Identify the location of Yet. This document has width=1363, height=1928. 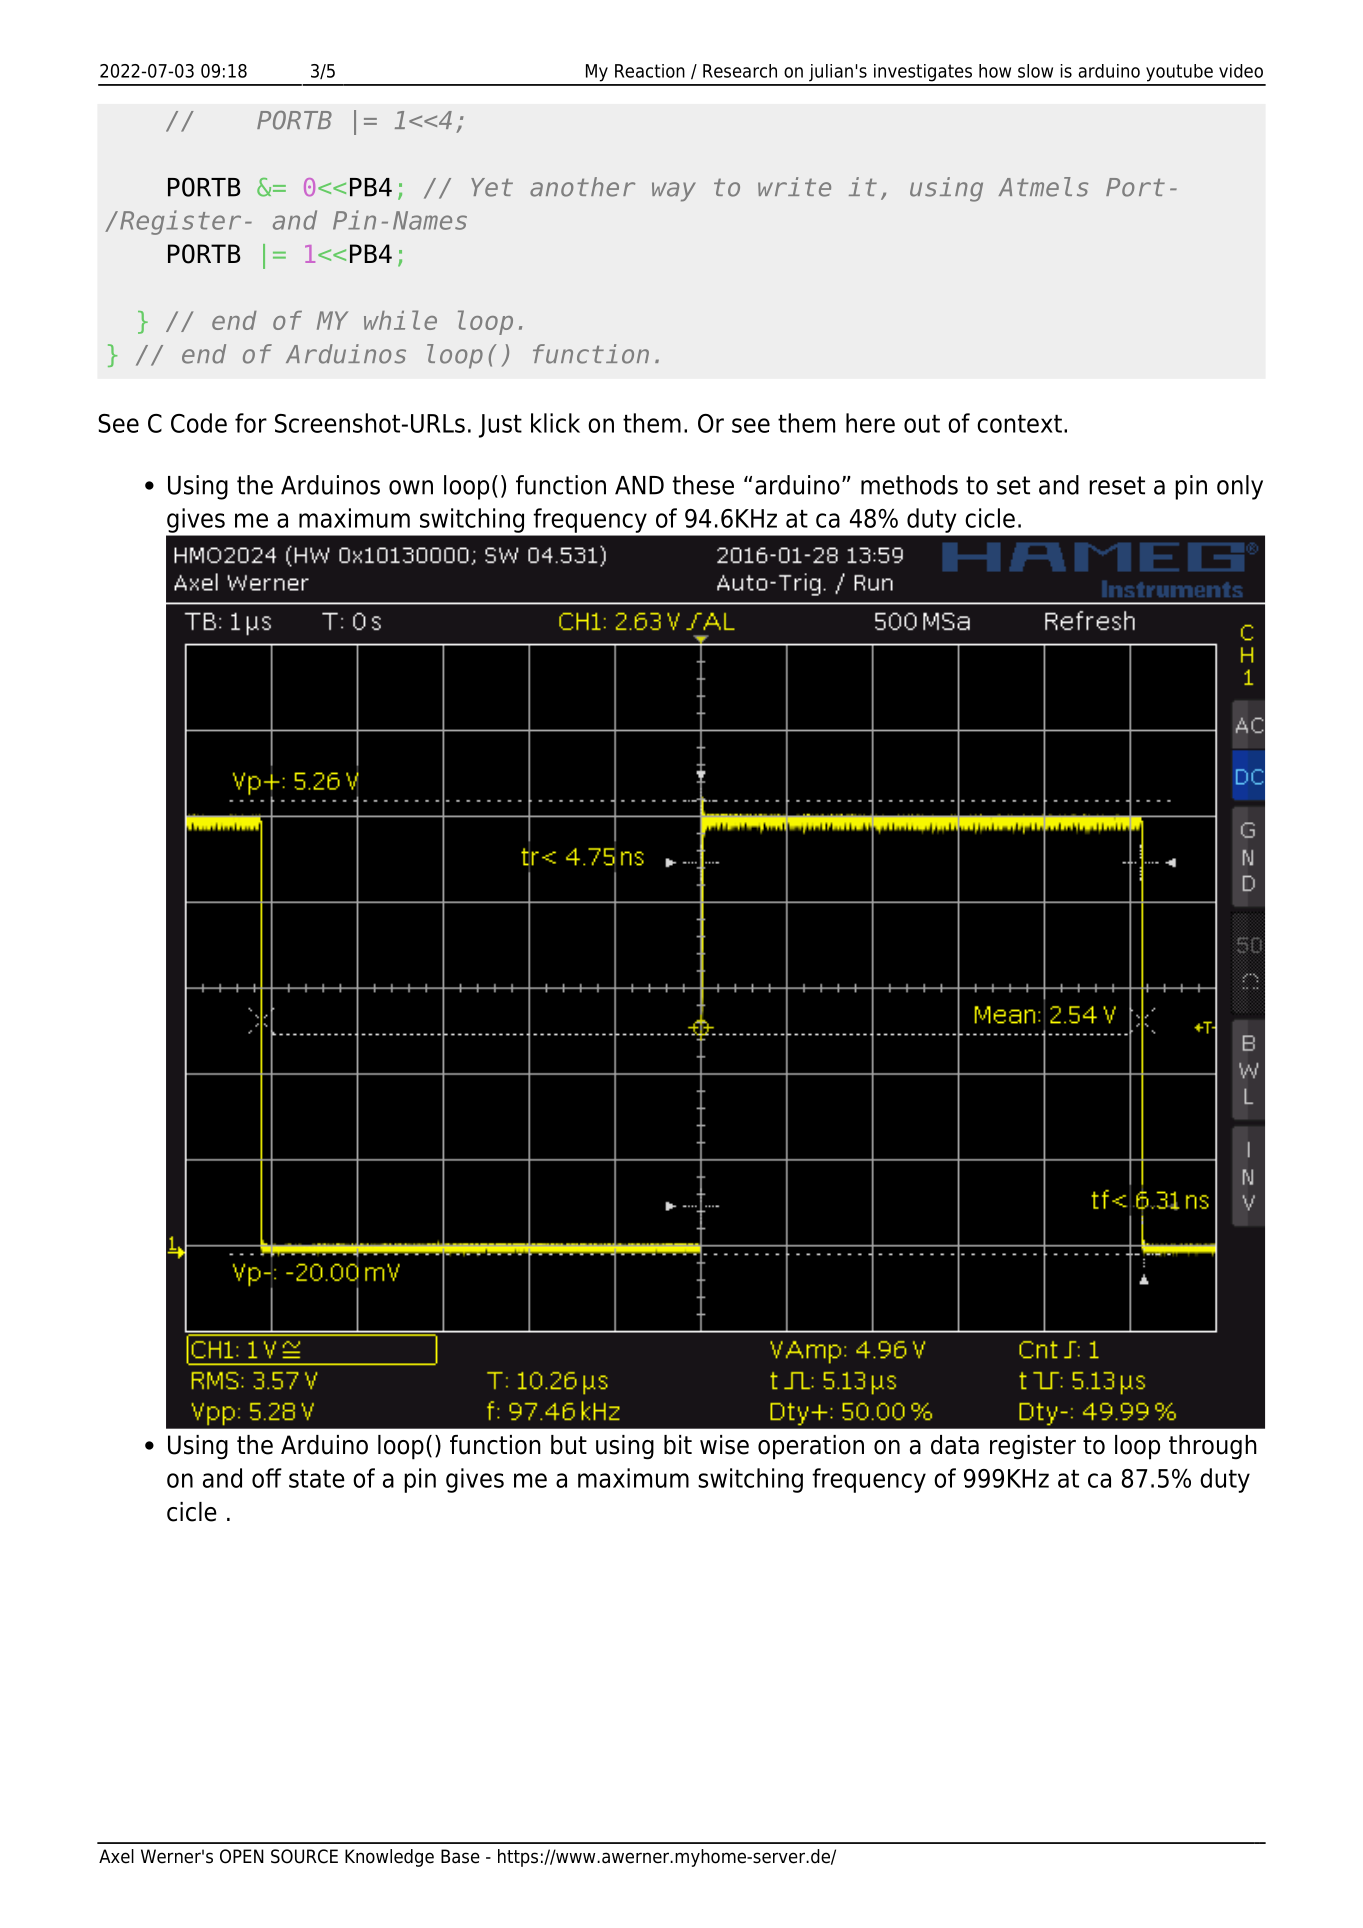
(492, 187).
